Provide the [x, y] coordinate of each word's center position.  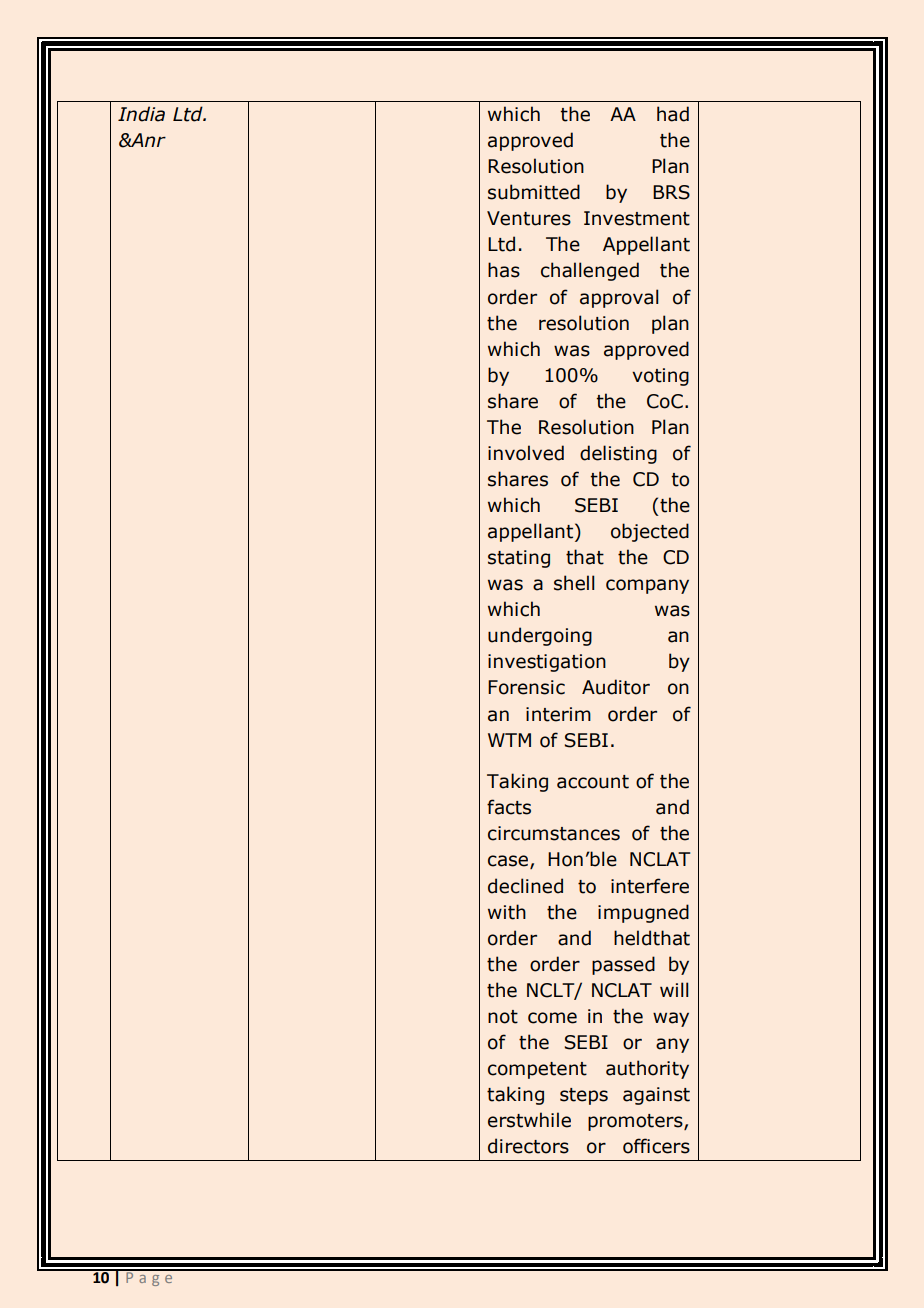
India [141, 114]
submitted [534, 192]
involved [526, 453]
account [593, 782]
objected [650, 532]
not [503, 1017]
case [509, 862]
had [673, 114]
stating [519, 559]
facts [509, 807]
